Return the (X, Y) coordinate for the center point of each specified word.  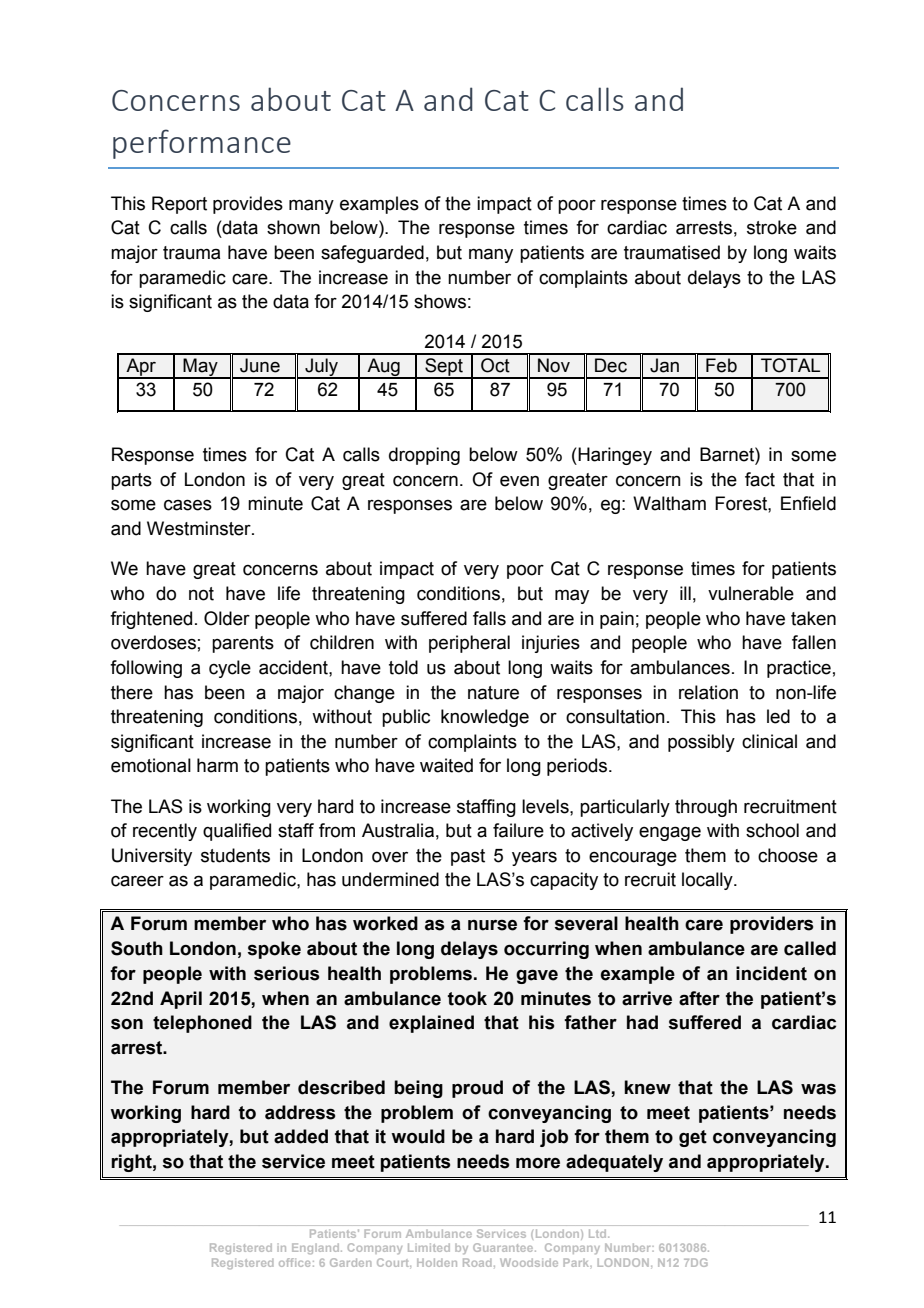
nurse (492, 925)
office (294, 1262)
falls (489, 618)
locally (708, 881)
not (201, 594)
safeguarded (372, 254)
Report (179, 205)
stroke (772, 227)
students (235, 855)
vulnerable (751, 593)
